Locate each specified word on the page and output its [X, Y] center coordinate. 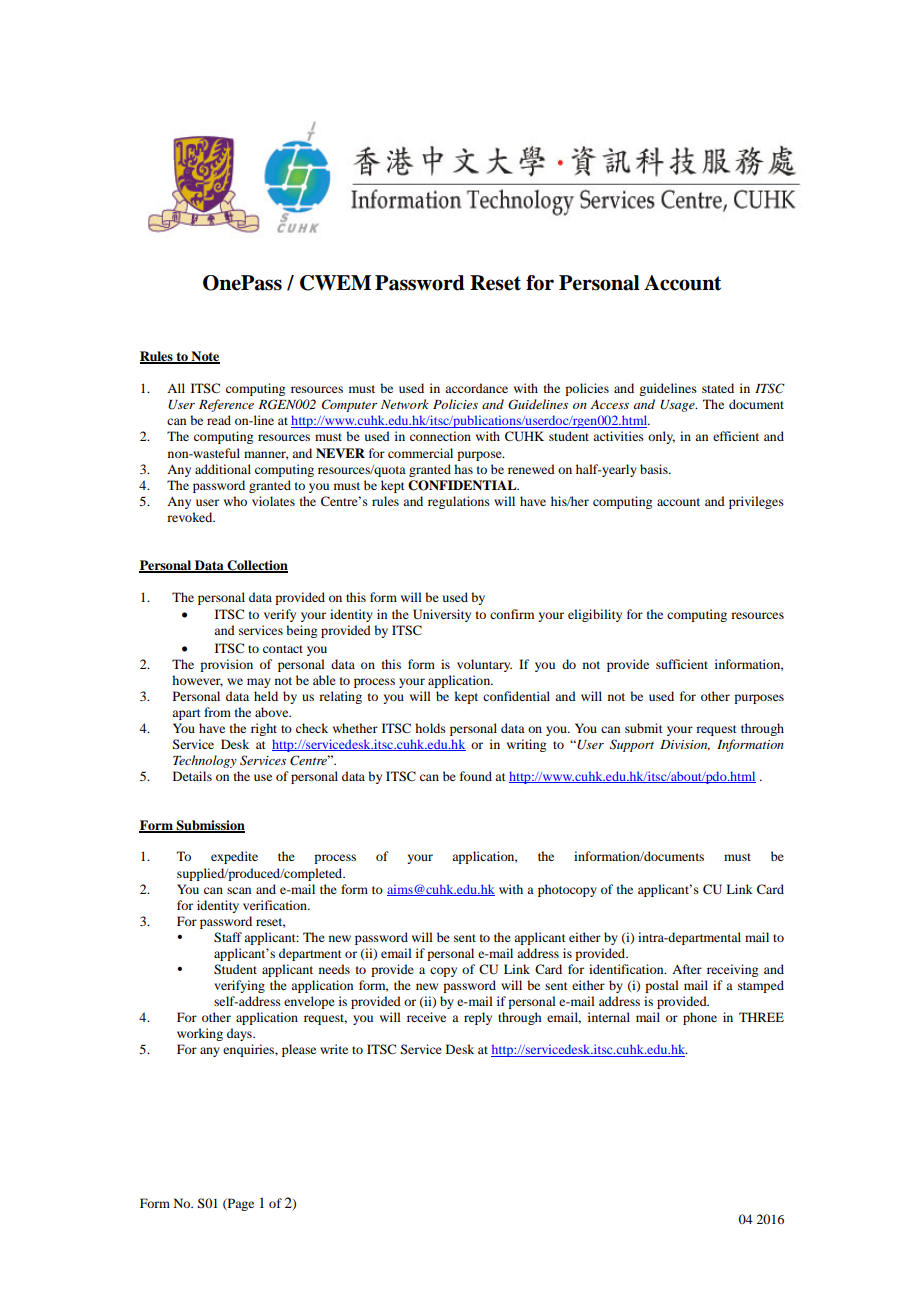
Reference [226, 405]
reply [478, 1018]
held [266, 696]
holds [430, 728]
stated [718, 388]
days [240, 1034]
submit [644, 728]
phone [700, 1018]
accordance [476, 388]
